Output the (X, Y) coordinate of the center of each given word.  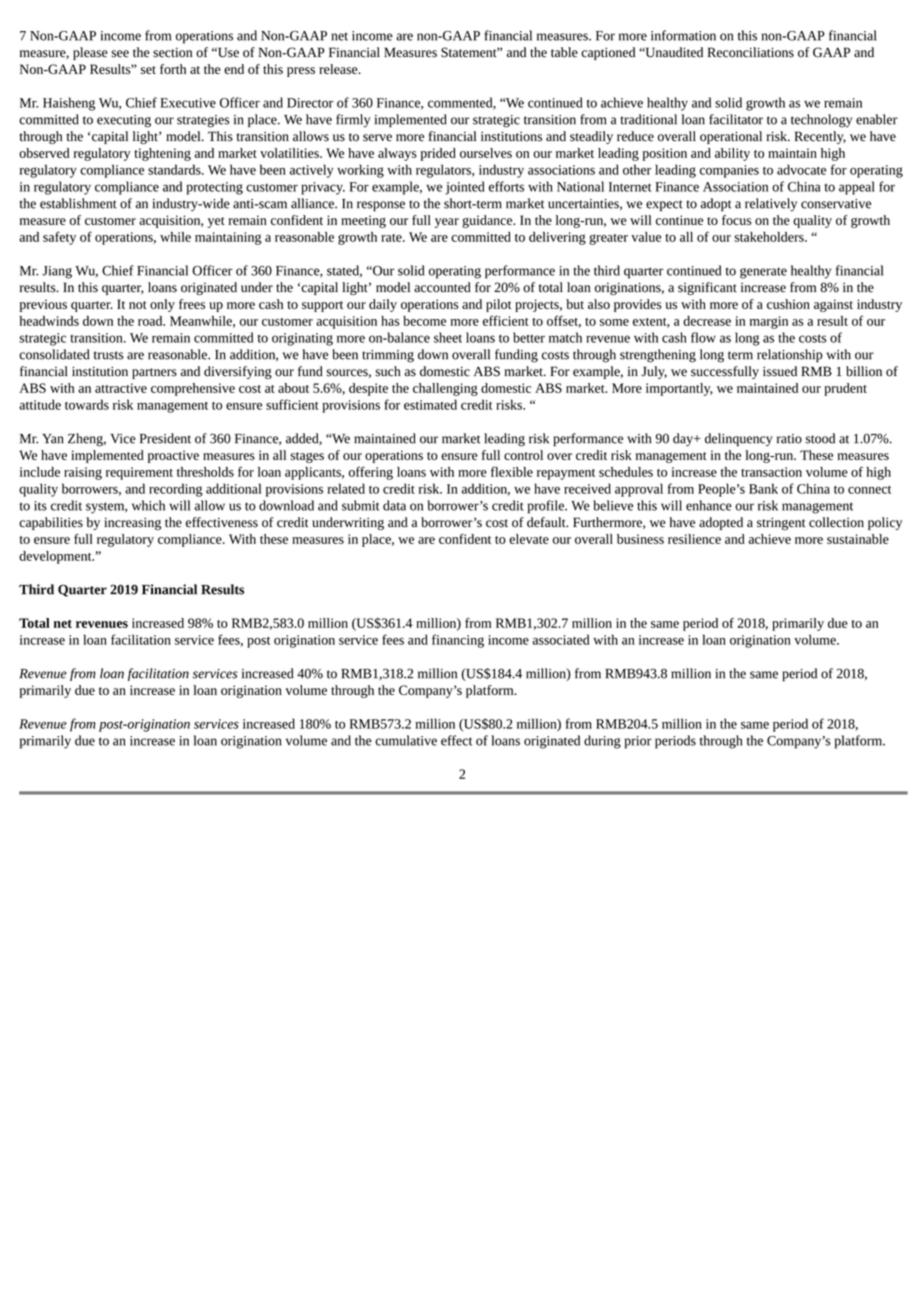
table (564, 52)
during (602, 742)
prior (638, 742)
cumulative (406, 740)
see (120, 54)
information (683, 35)
